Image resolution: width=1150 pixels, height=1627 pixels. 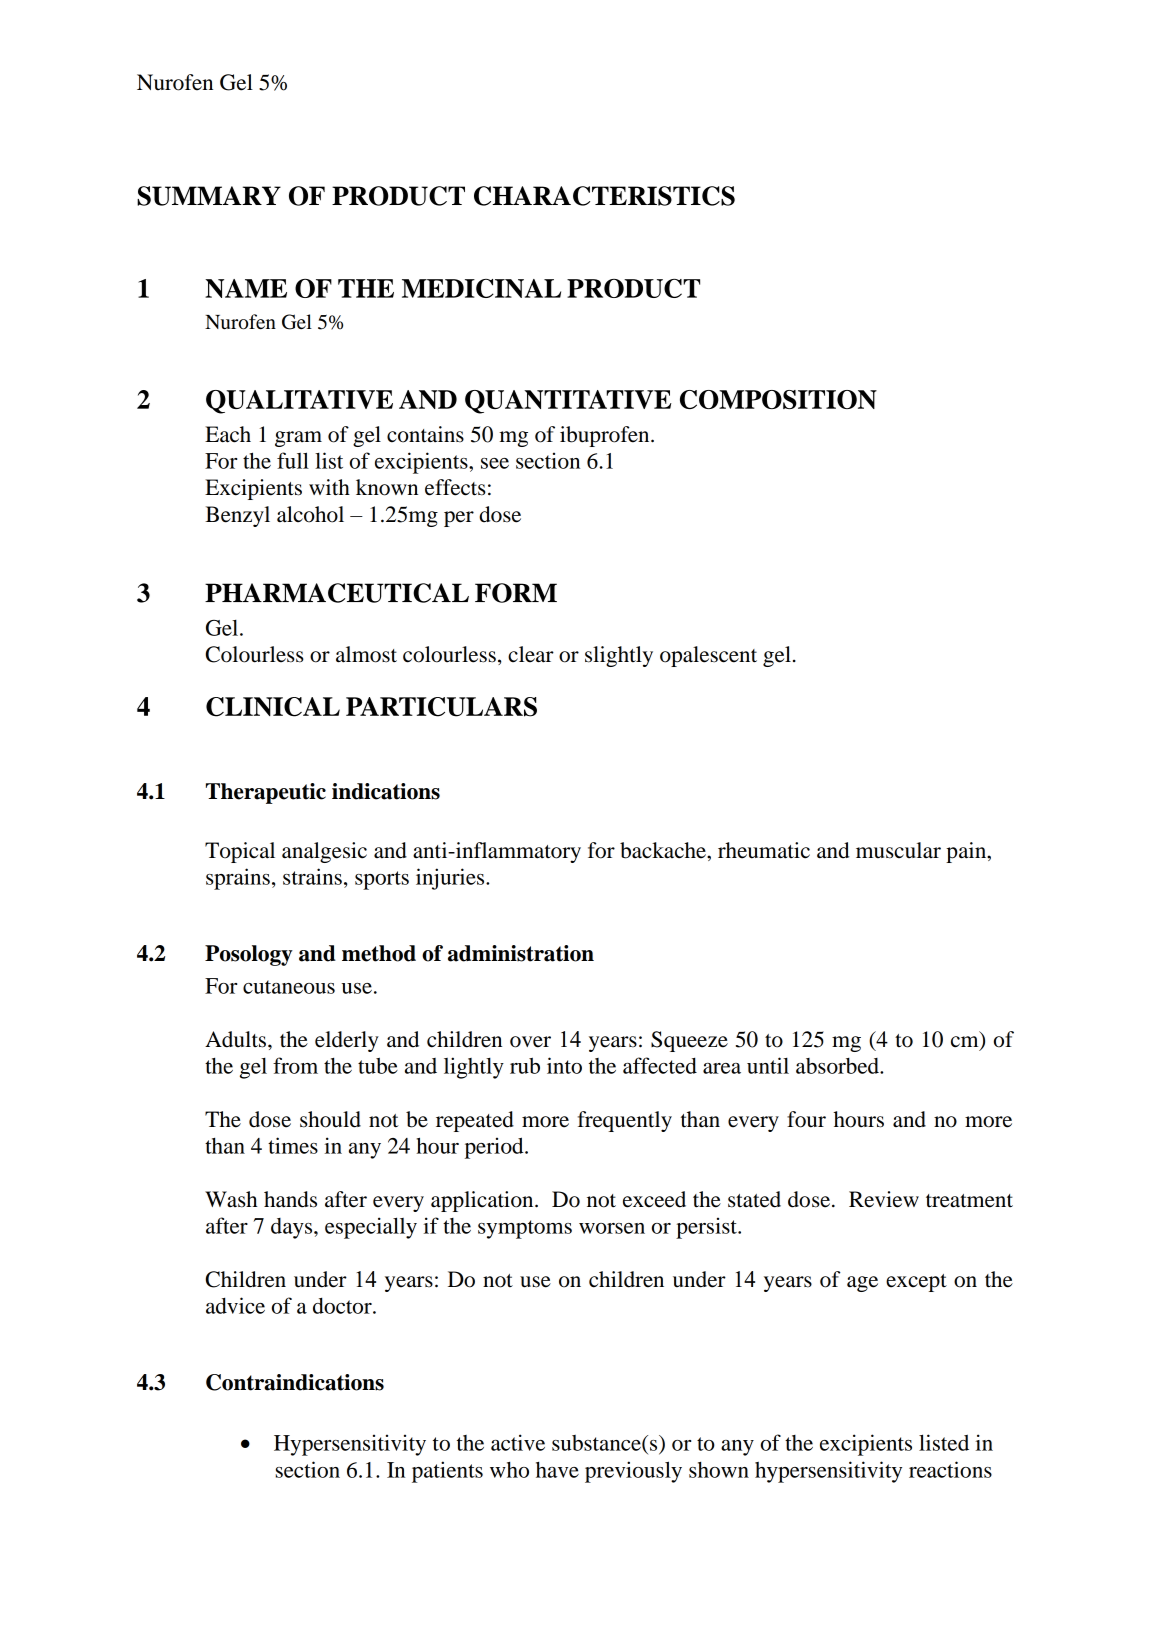 I want to click on from, so click(x=295, y=1065).
